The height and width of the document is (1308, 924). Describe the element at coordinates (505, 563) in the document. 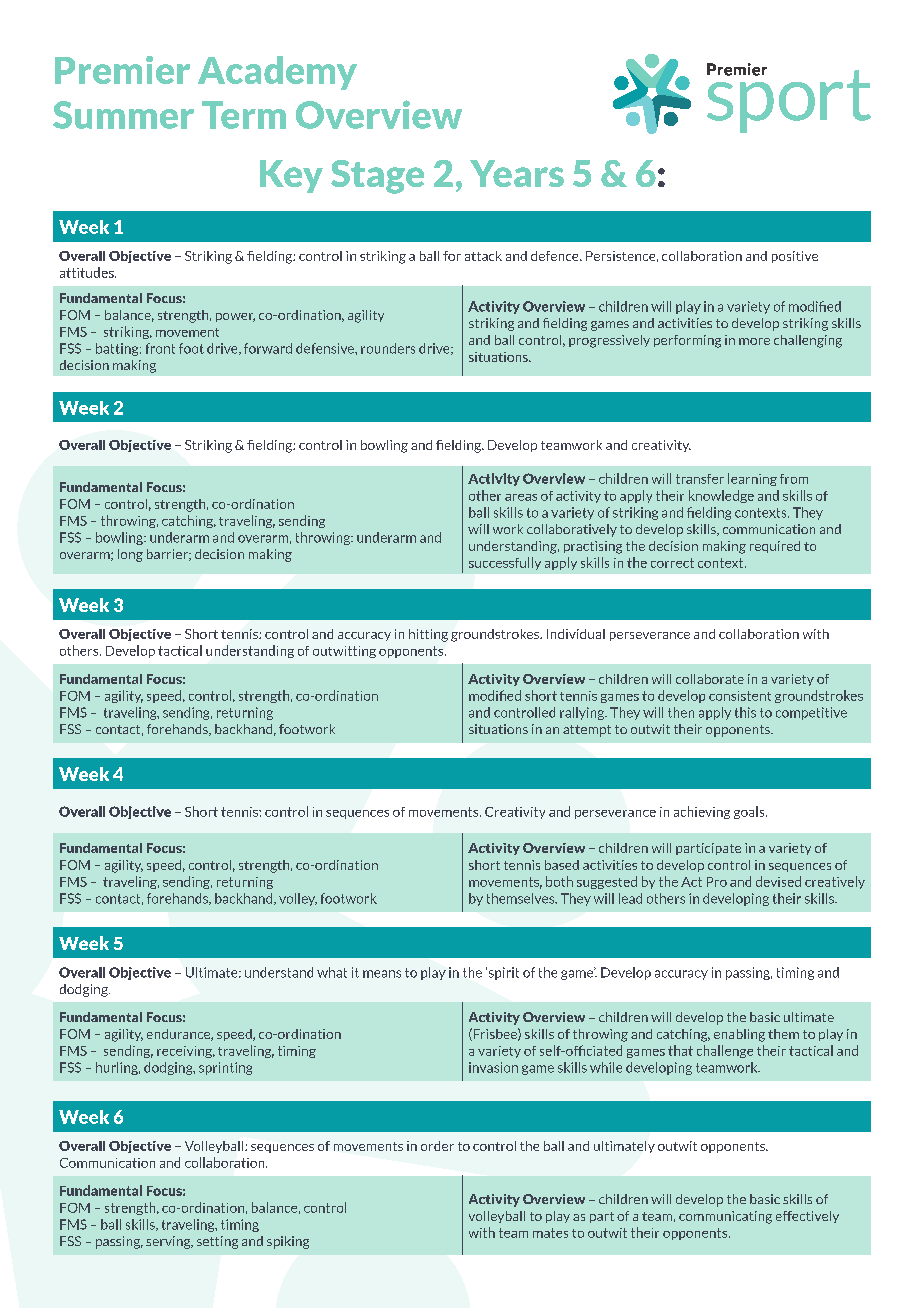

I see `successfully` at that location.
